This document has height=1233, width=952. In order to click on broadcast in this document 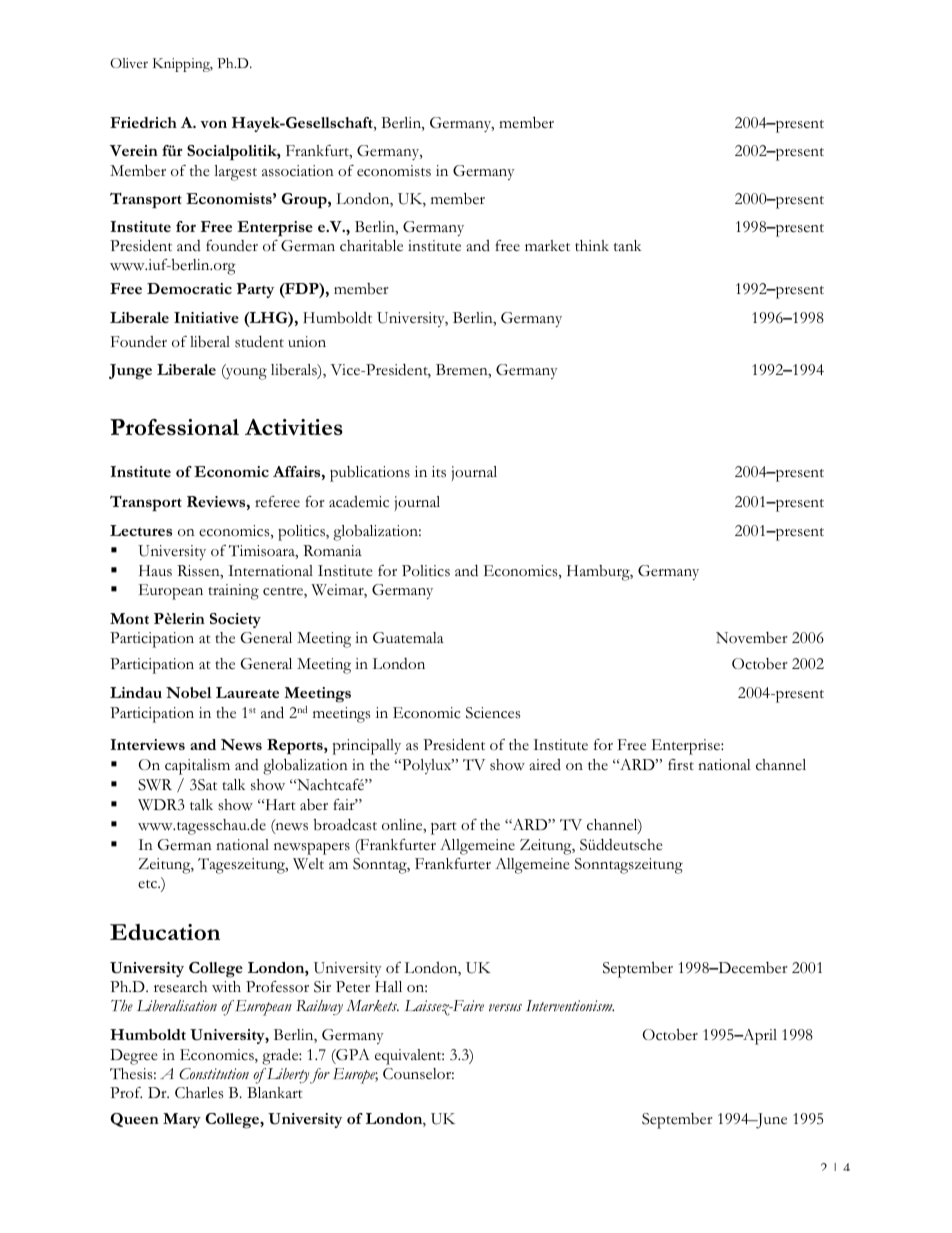, I will do `click(345, 825)`.
